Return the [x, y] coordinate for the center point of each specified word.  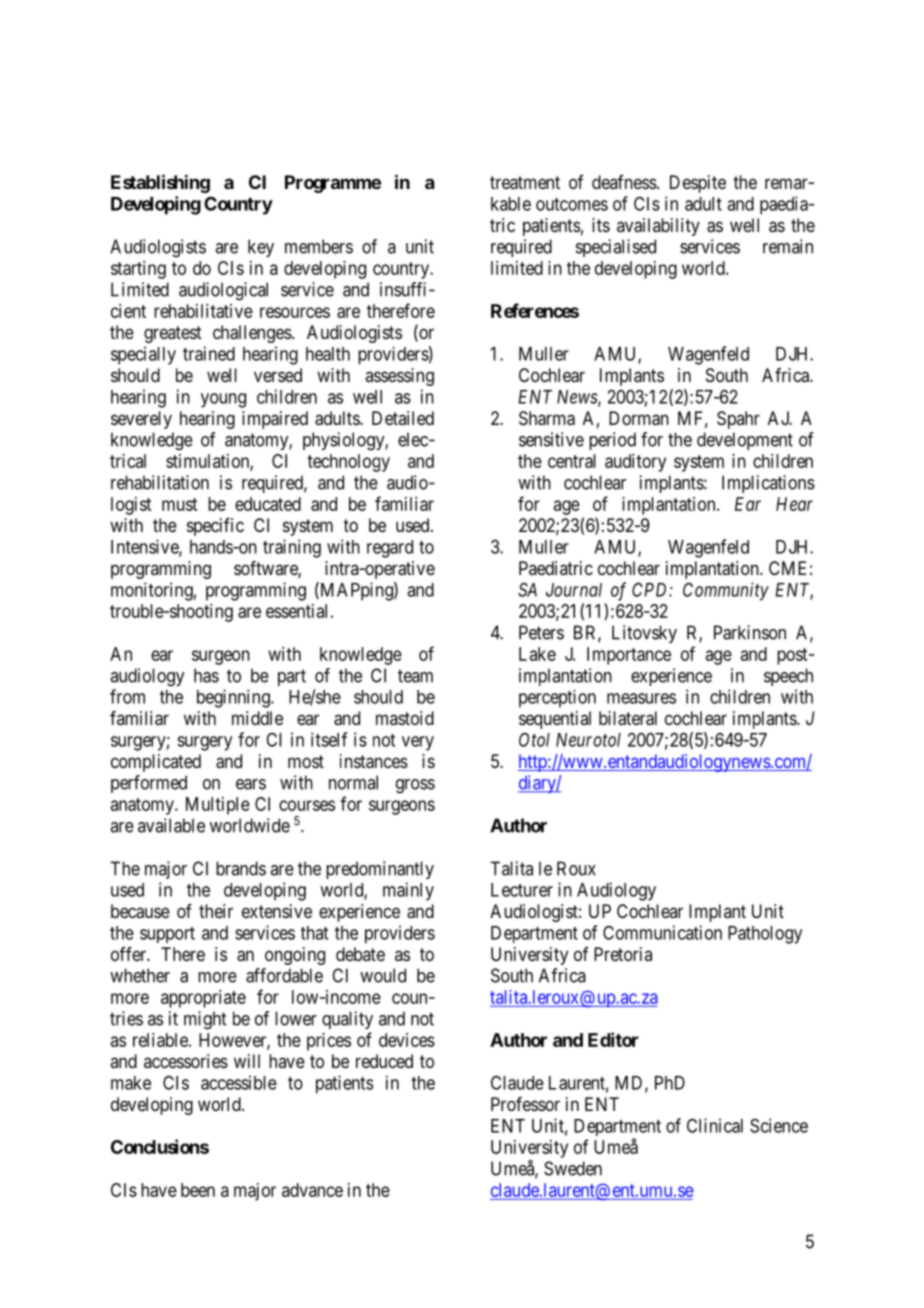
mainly [408, 891]
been [198, 1190]
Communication [662, 932]
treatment [525, 183]
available [171, 825]
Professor [525, 1104]
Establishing [160, 183]
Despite [698, 184]
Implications [768, 484]
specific [215, 527]
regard [390, 549]
